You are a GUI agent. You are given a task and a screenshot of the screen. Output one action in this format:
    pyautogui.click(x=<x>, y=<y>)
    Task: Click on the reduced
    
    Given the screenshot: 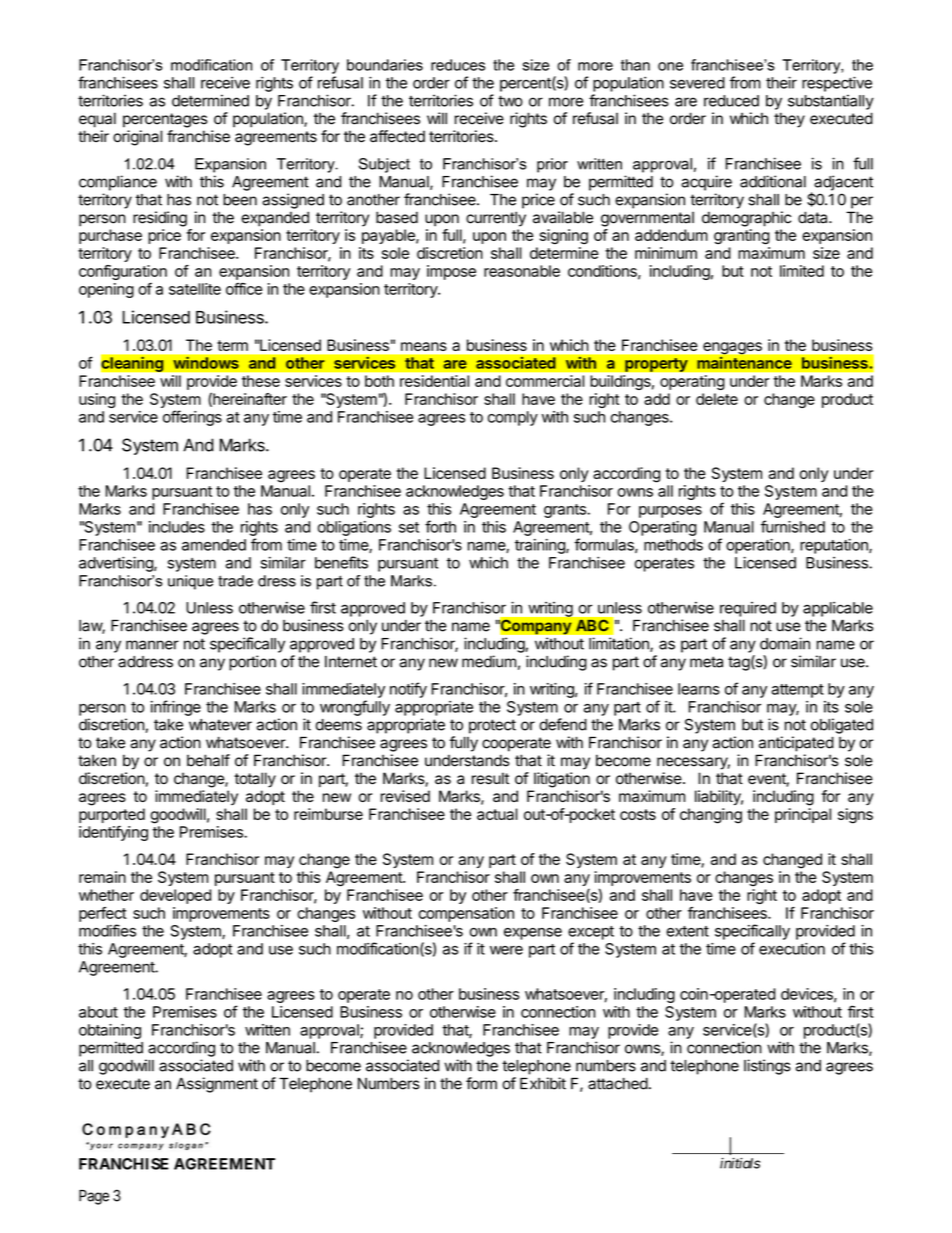 What is the action you would take?
    pyautogui.click(x=731, y=101)
